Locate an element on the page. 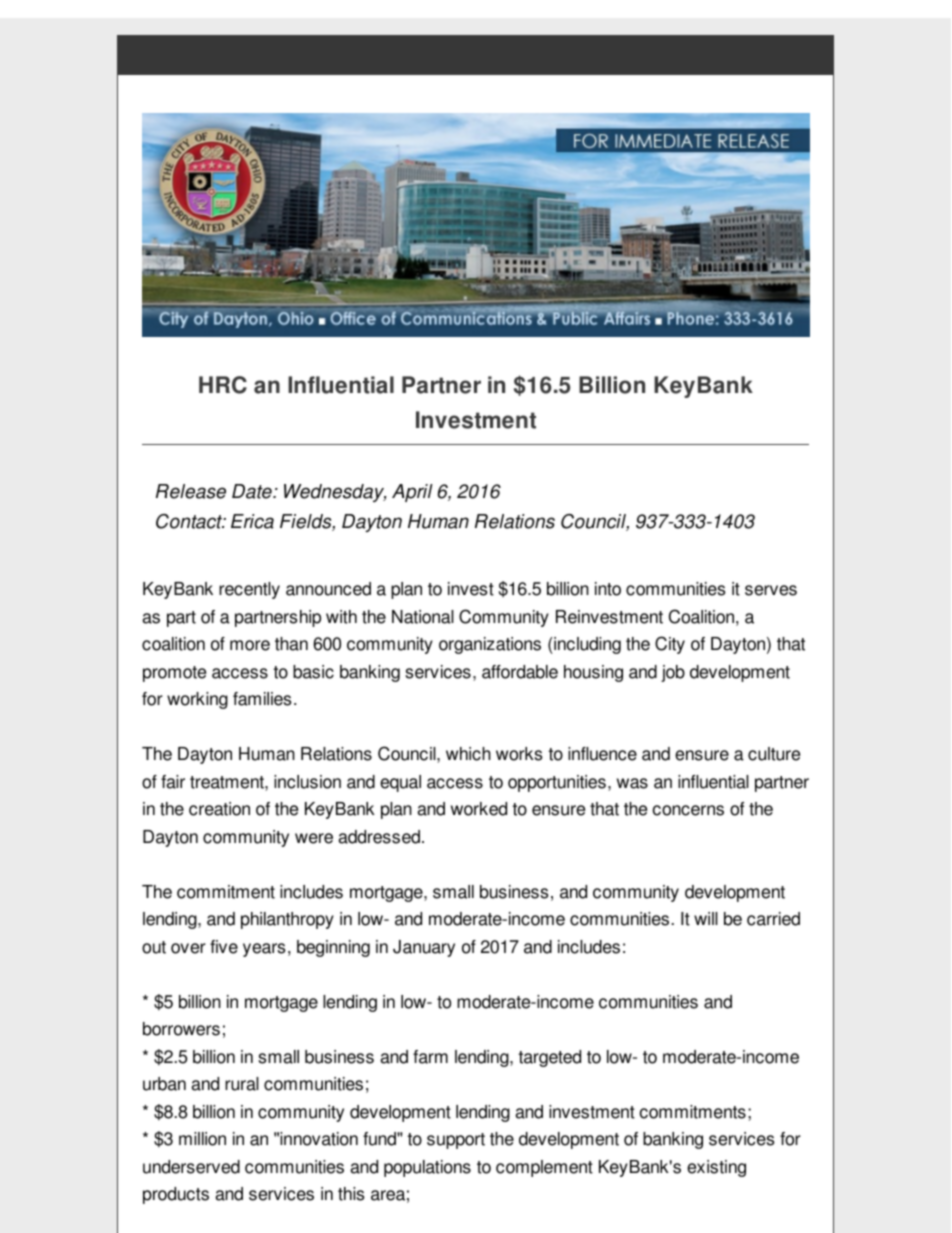 Image resolution: width=952 pixels, height=1233 pixels. worked is located at coordinates (479, 809).
